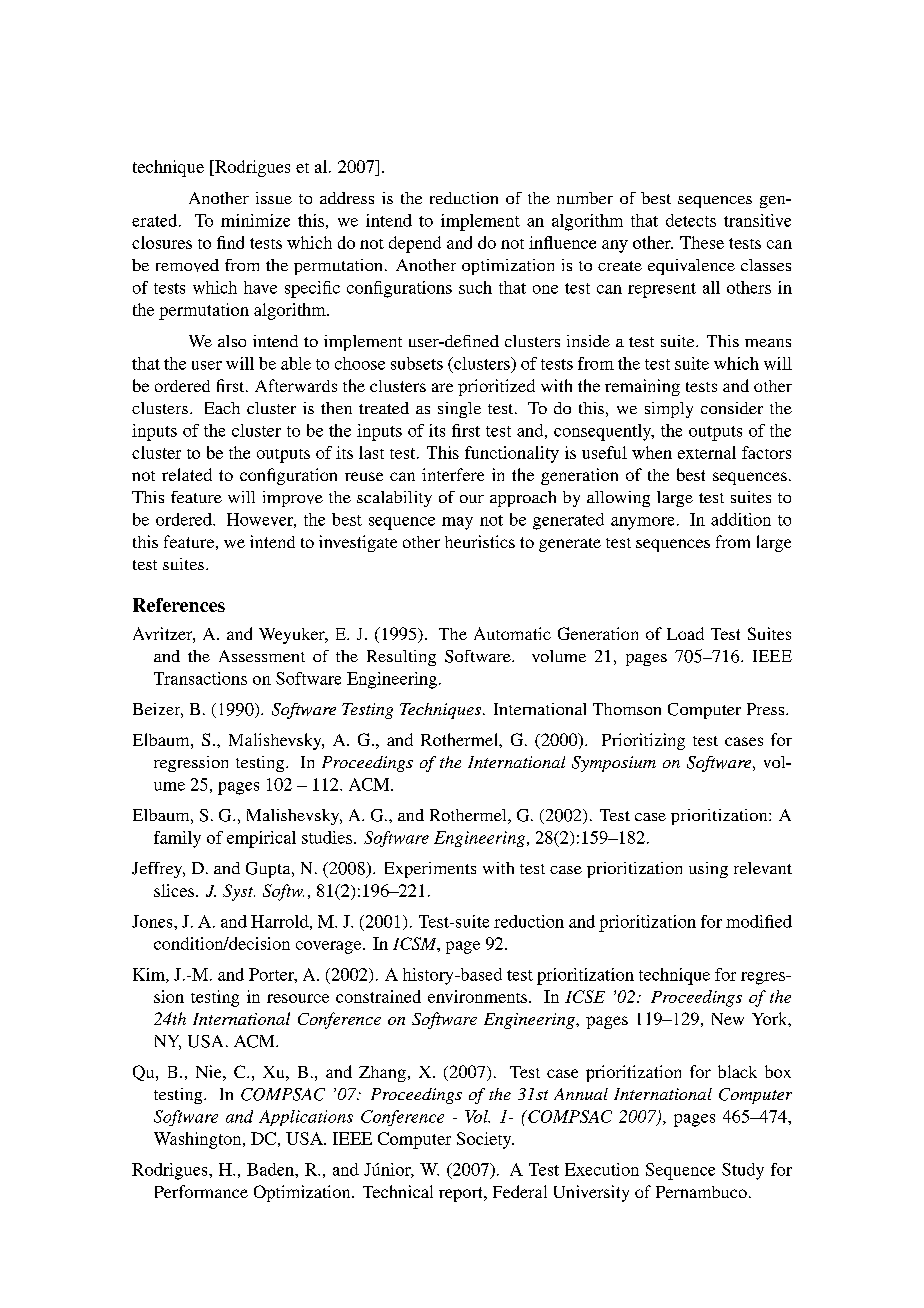 This screenshot has height=1308, width=924. What do you see at coordinates (230, 242) in the screenshot?
I see `find` at bounding box center [230, 242].
